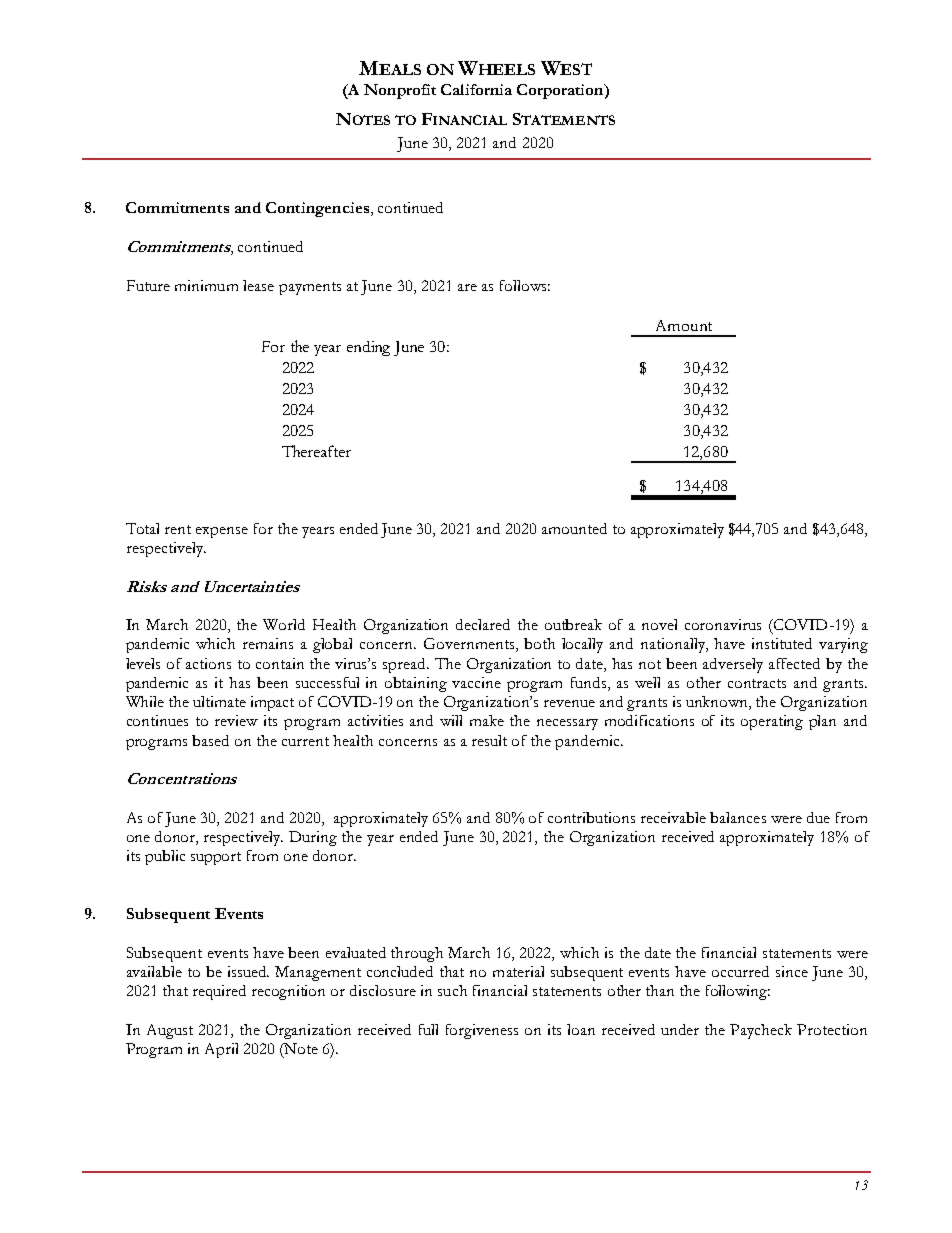 The width and height of the screenshot is (952, 1233). What do you see at coordinates (316, 451) in the screenshot?
I see `Thereafter` at bounding box center [316, 451].
